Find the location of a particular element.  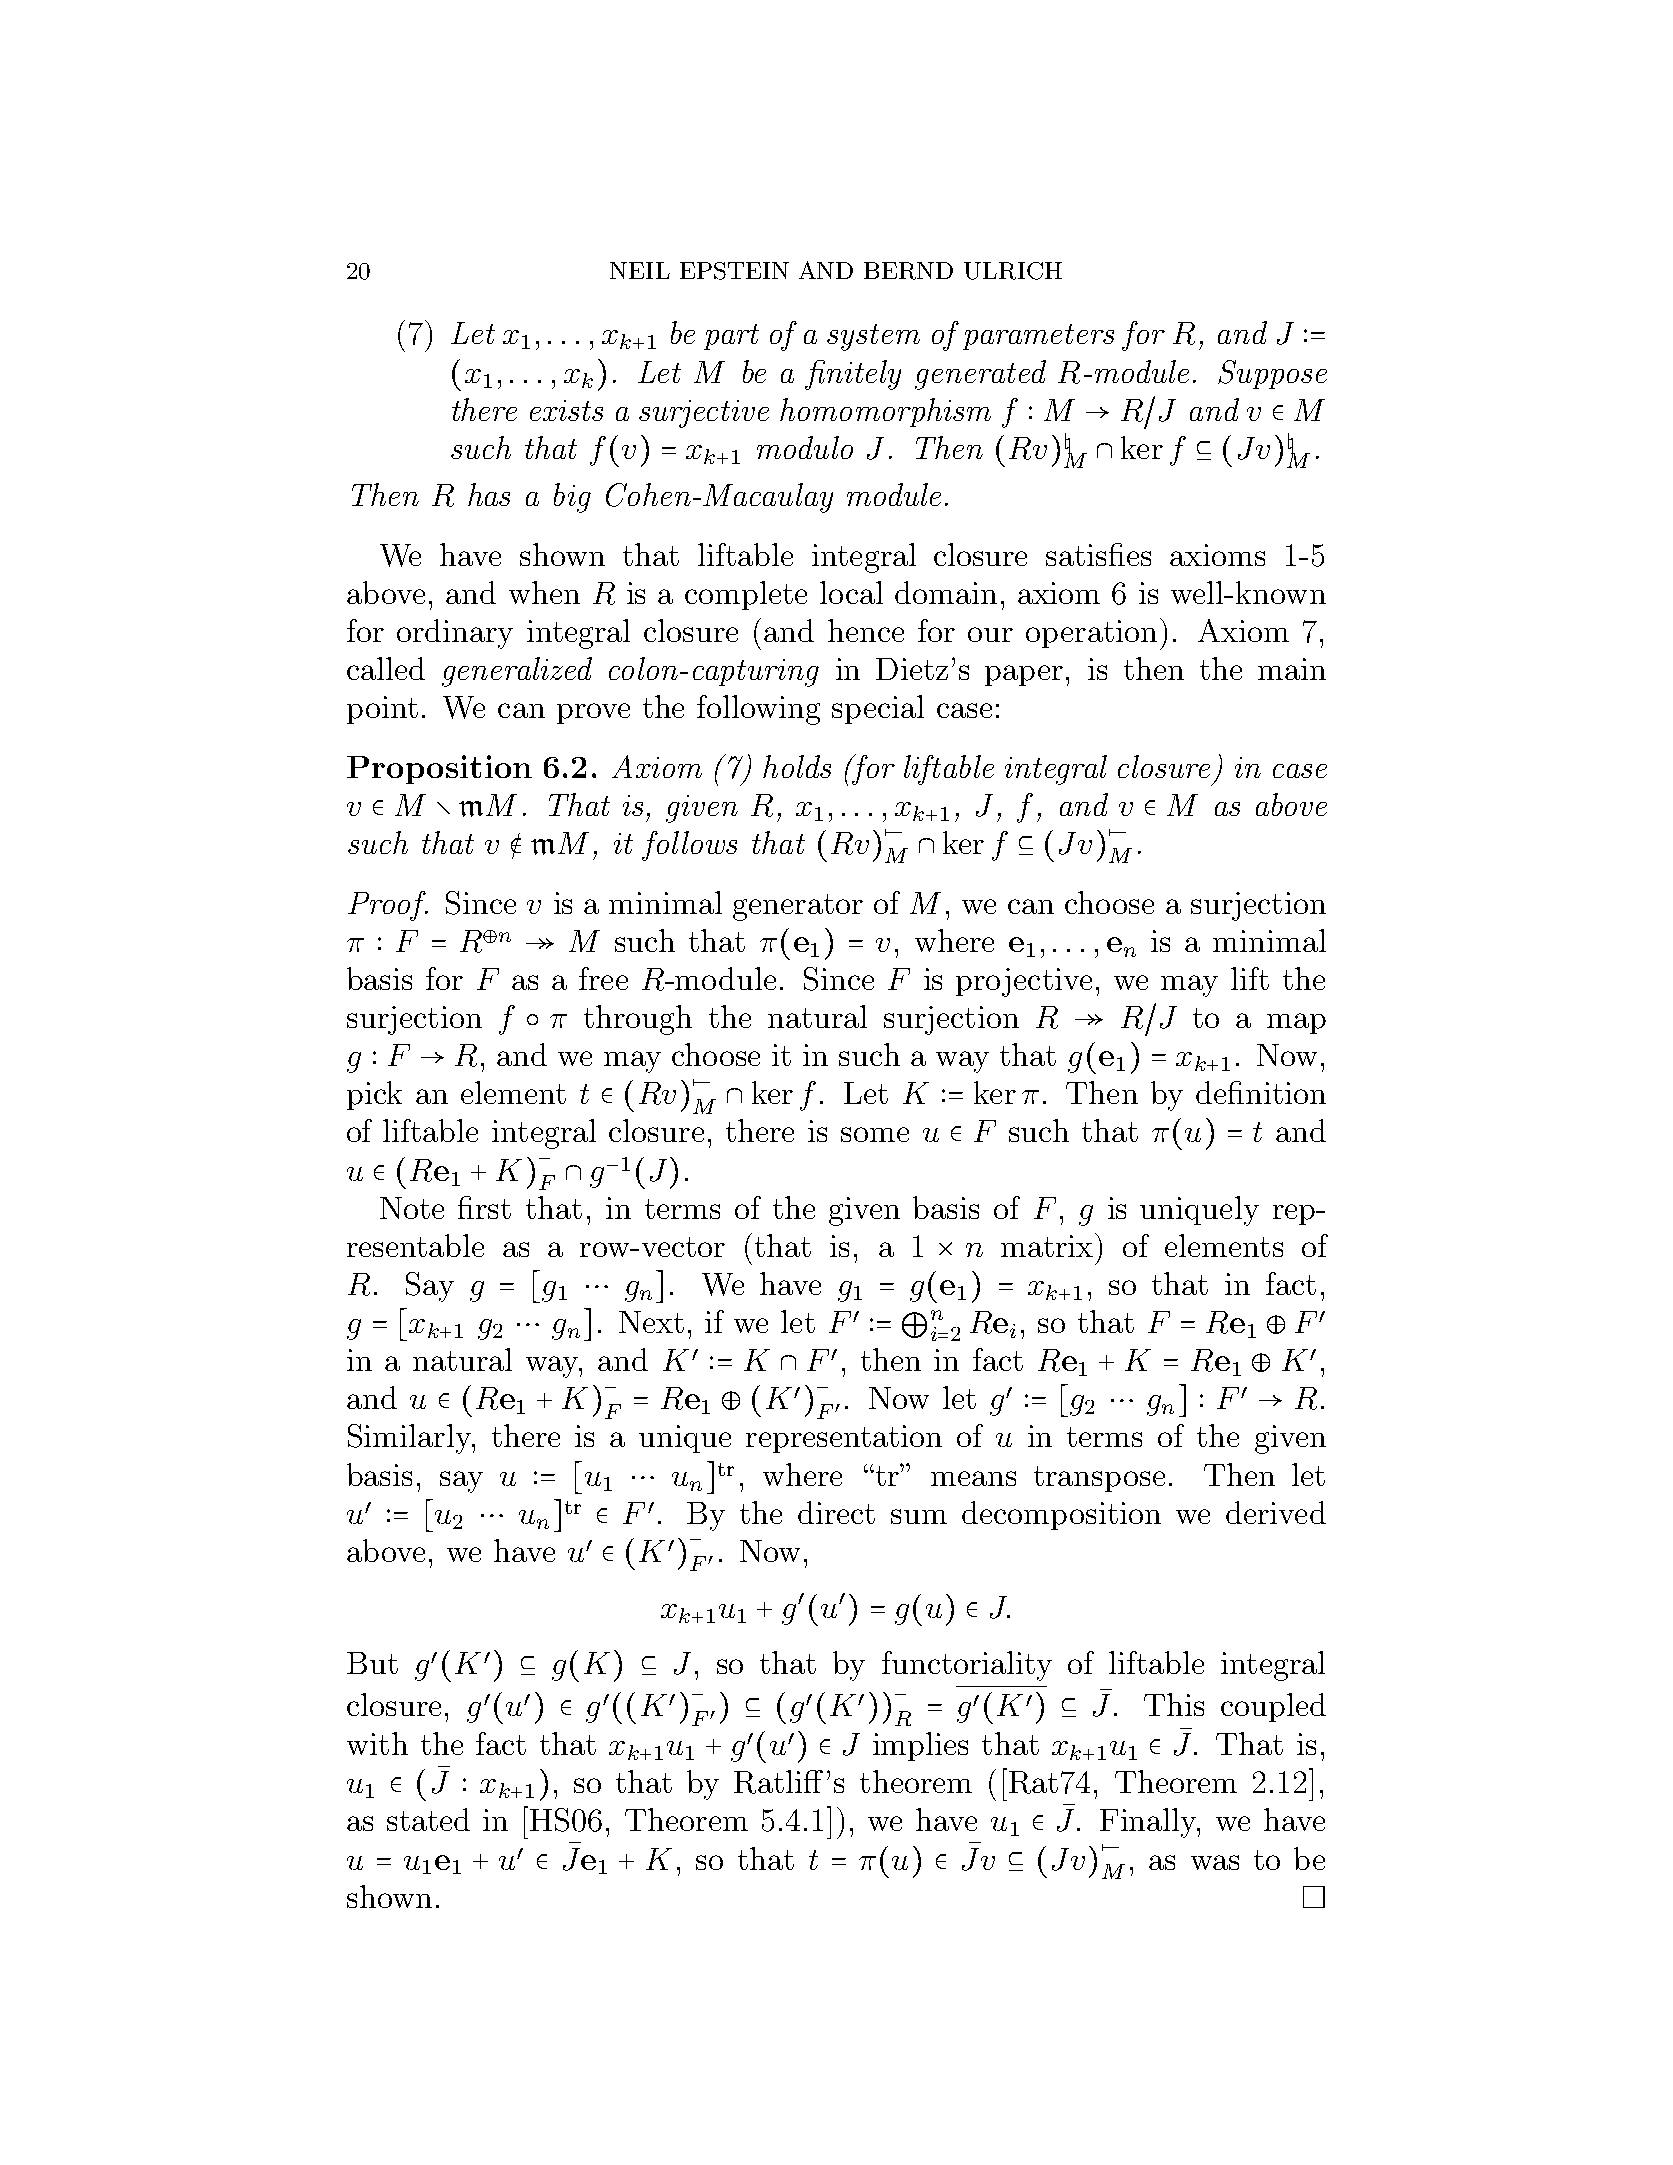

pick is located at coordinates (374, 1095).
